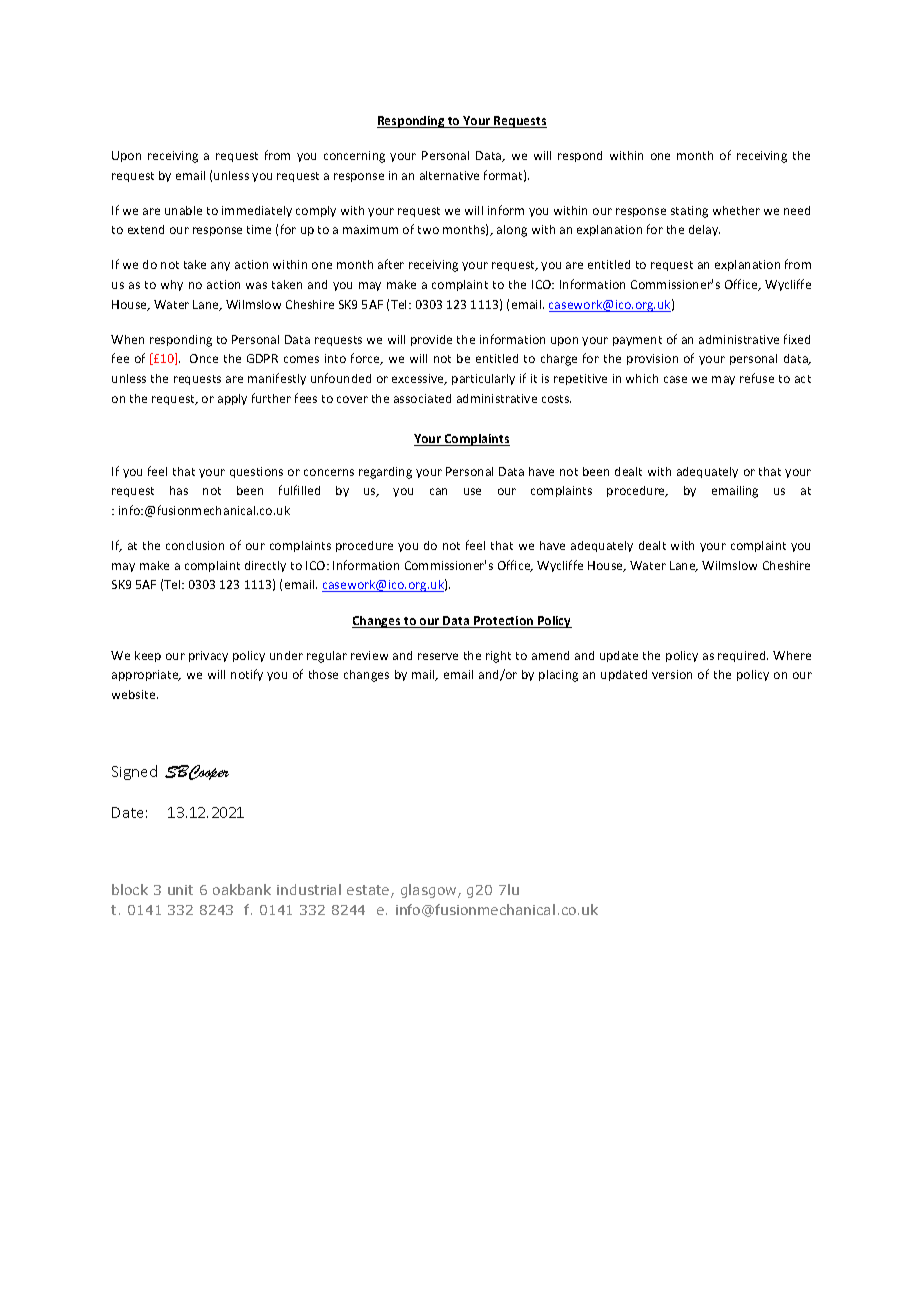 This screenshot has height=1308, width=924. I want to click on whether, so click(736, 210).
